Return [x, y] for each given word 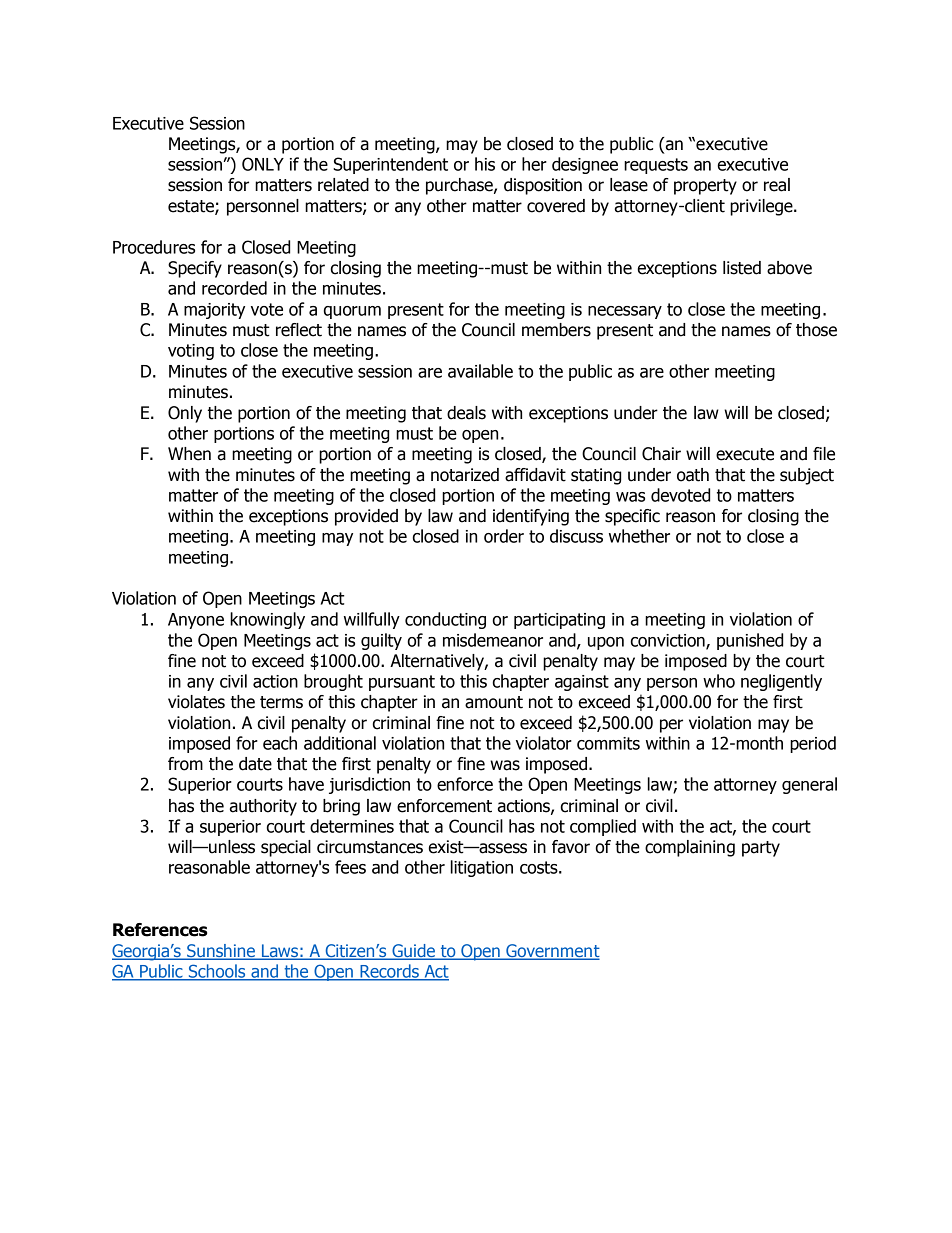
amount [494, 702]
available [480, 371]
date [255, 764]
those [816, 330]
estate [192, 207]
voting [191, 352]
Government [552, 952]
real [777, 185]
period [813, 744]
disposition [543, 186]
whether [639, 536]
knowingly [267, 620]
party [761, 849]
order [504, 536]
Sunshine [221, 952]
